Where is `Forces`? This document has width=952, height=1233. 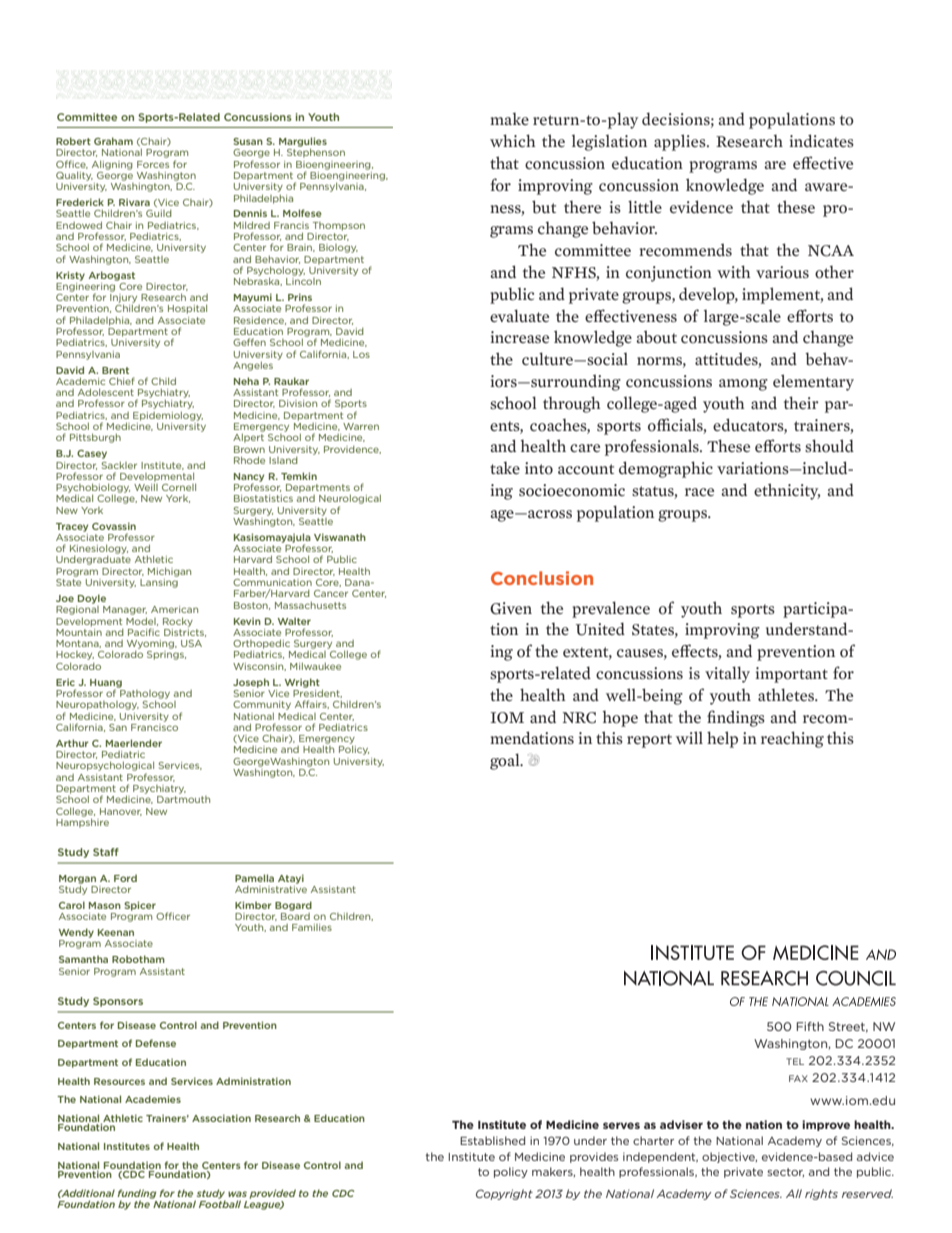
Forces is located at coordinates (153, 164).
